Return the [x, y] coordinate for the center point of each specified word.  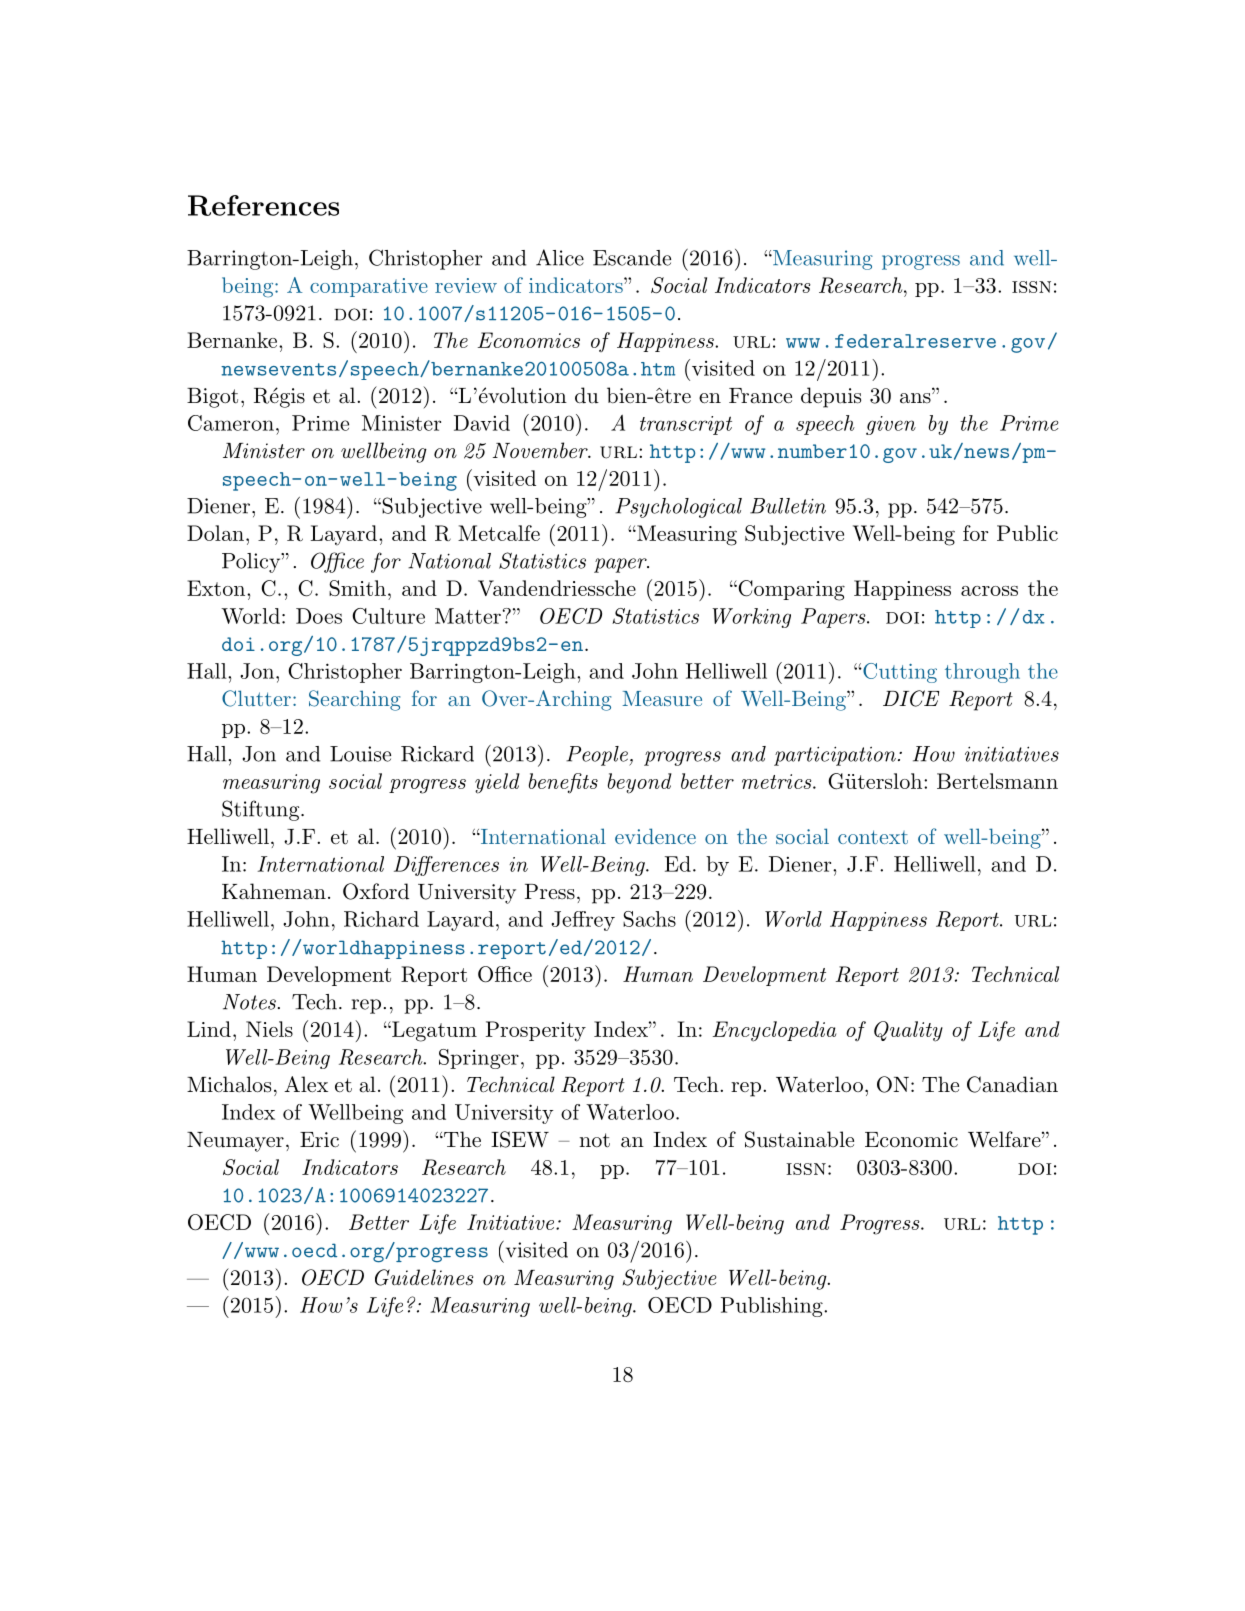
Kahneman [274, 891]
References [263, 205]
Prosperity [536, 1031]
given [891, 425]
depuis [831, 397]
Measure [662, 698]
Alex [306, 1084]
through [982, 673]
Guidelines [424, 1277]
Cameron [231, 423]
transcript [686, 425]
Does [319, 616]
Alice [560, 257]
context [873, 837]
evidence [655, 836]
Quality [908, 1031]
